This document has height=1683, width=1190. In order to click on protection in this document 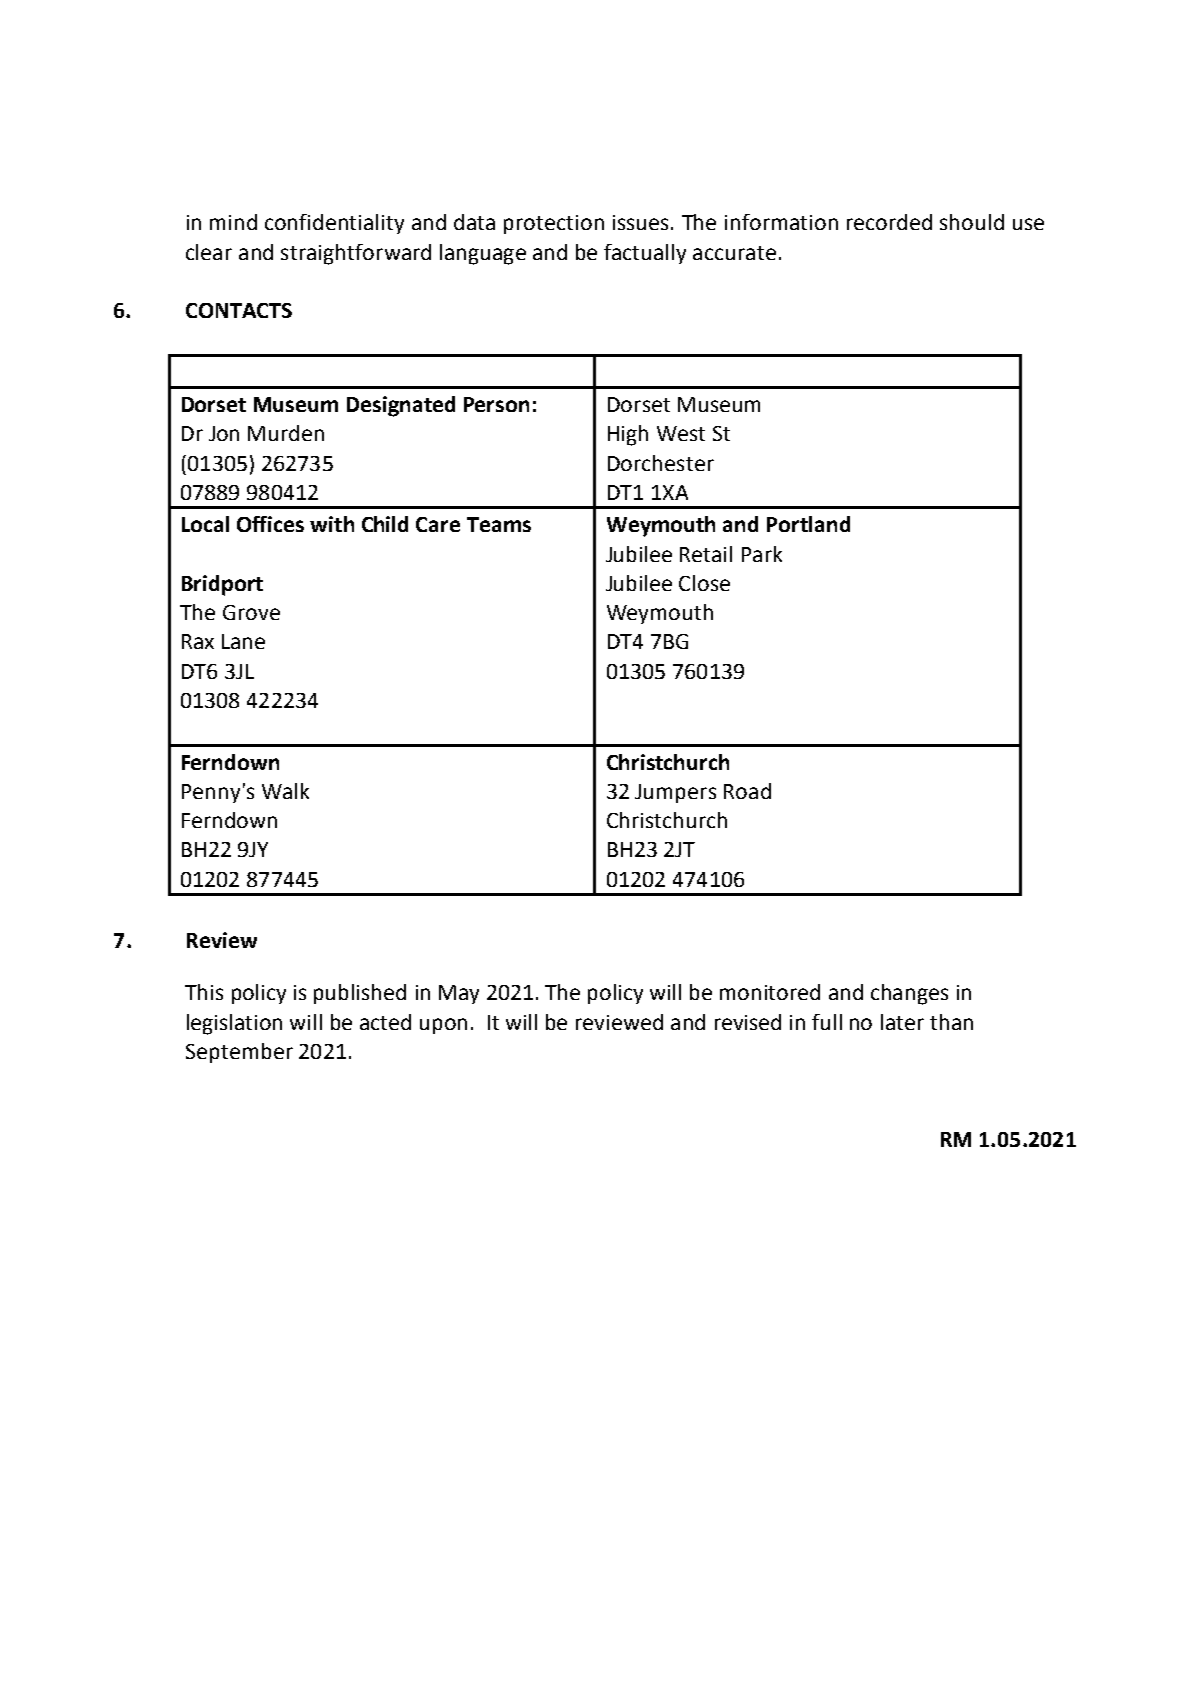, I will do `click(554, 224)`.
